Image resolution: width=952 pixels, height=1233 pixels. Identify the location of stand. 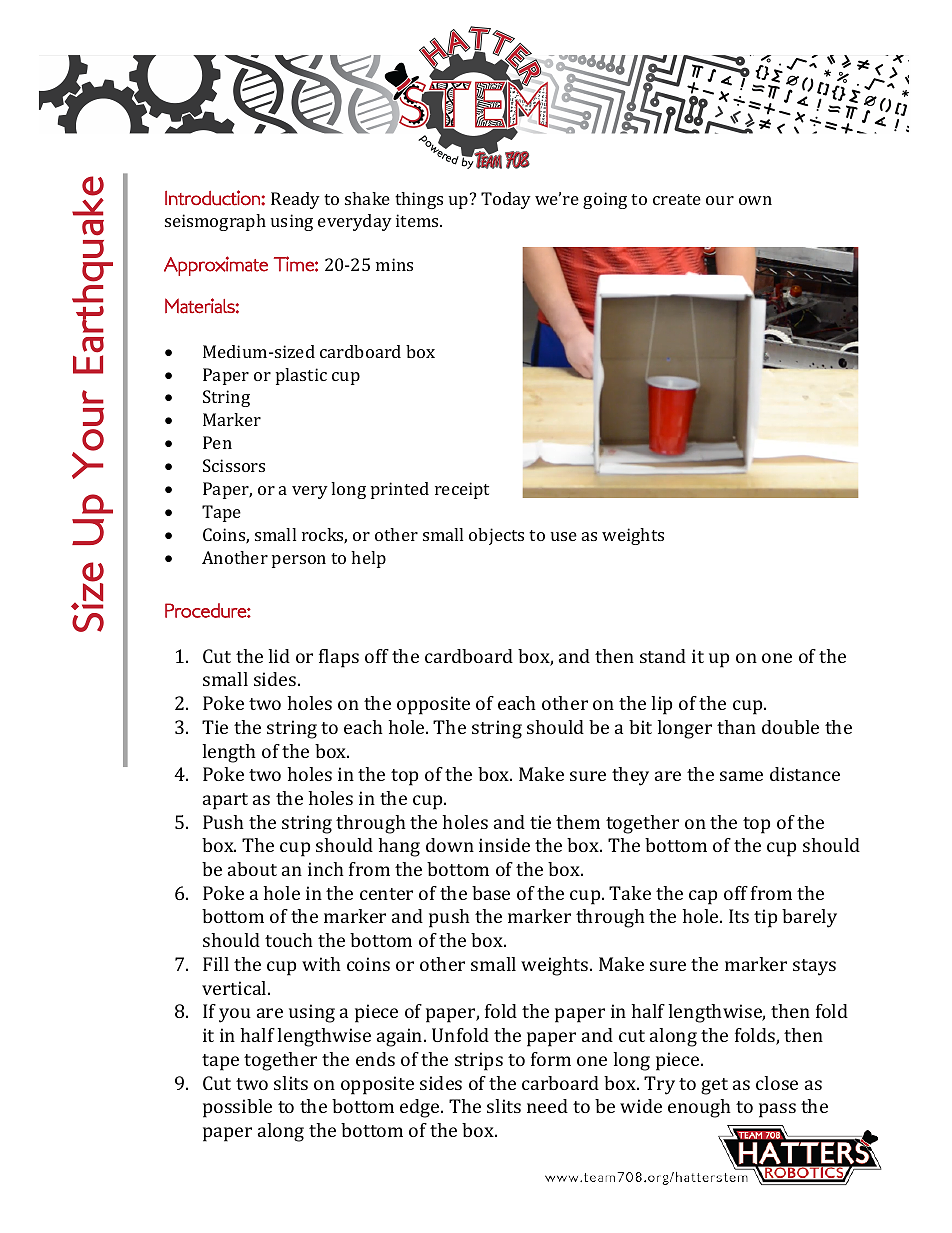
(663, 656).
